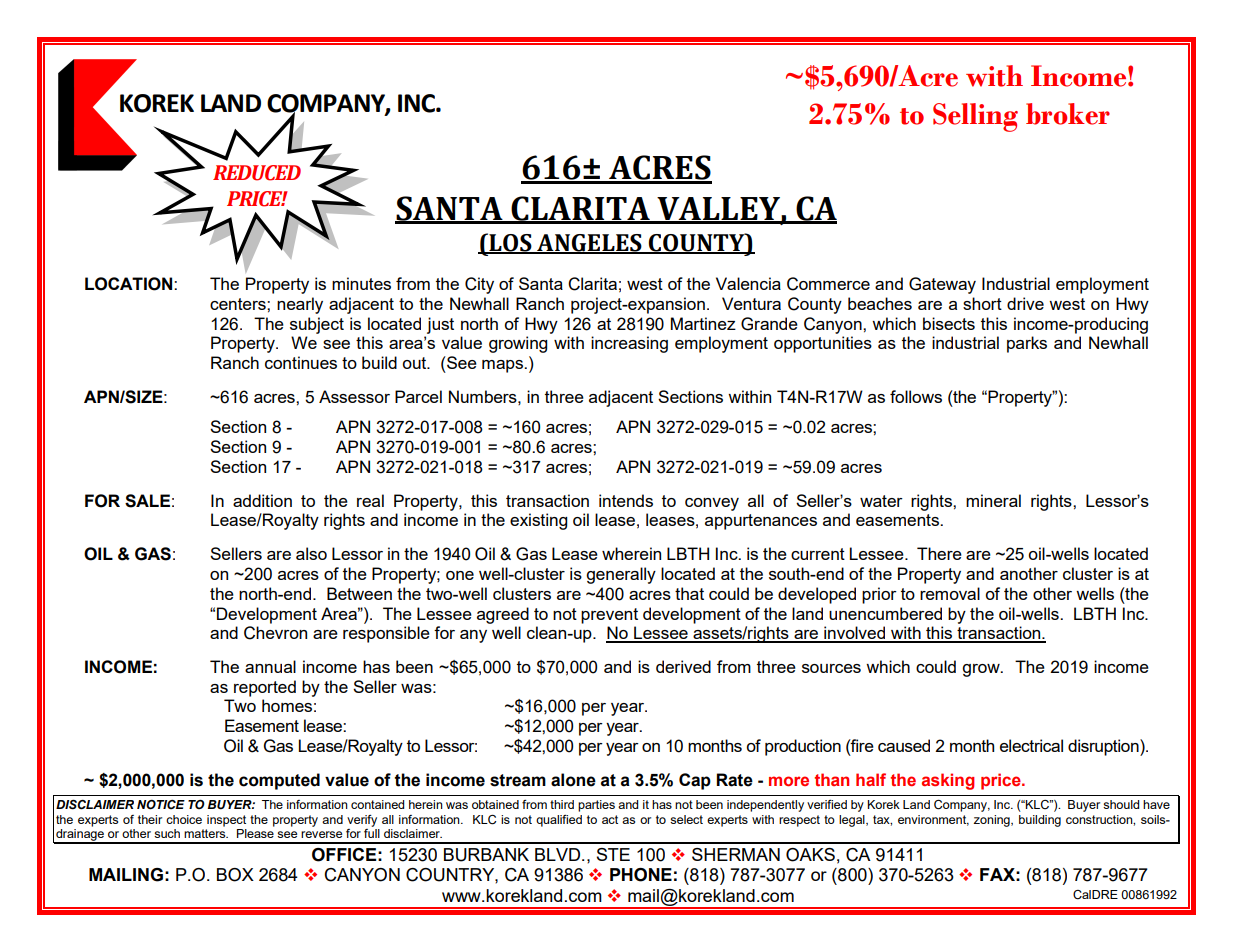  Describe the element at coordinates (275, 633) in the page. I see `Chevron` at that location.
